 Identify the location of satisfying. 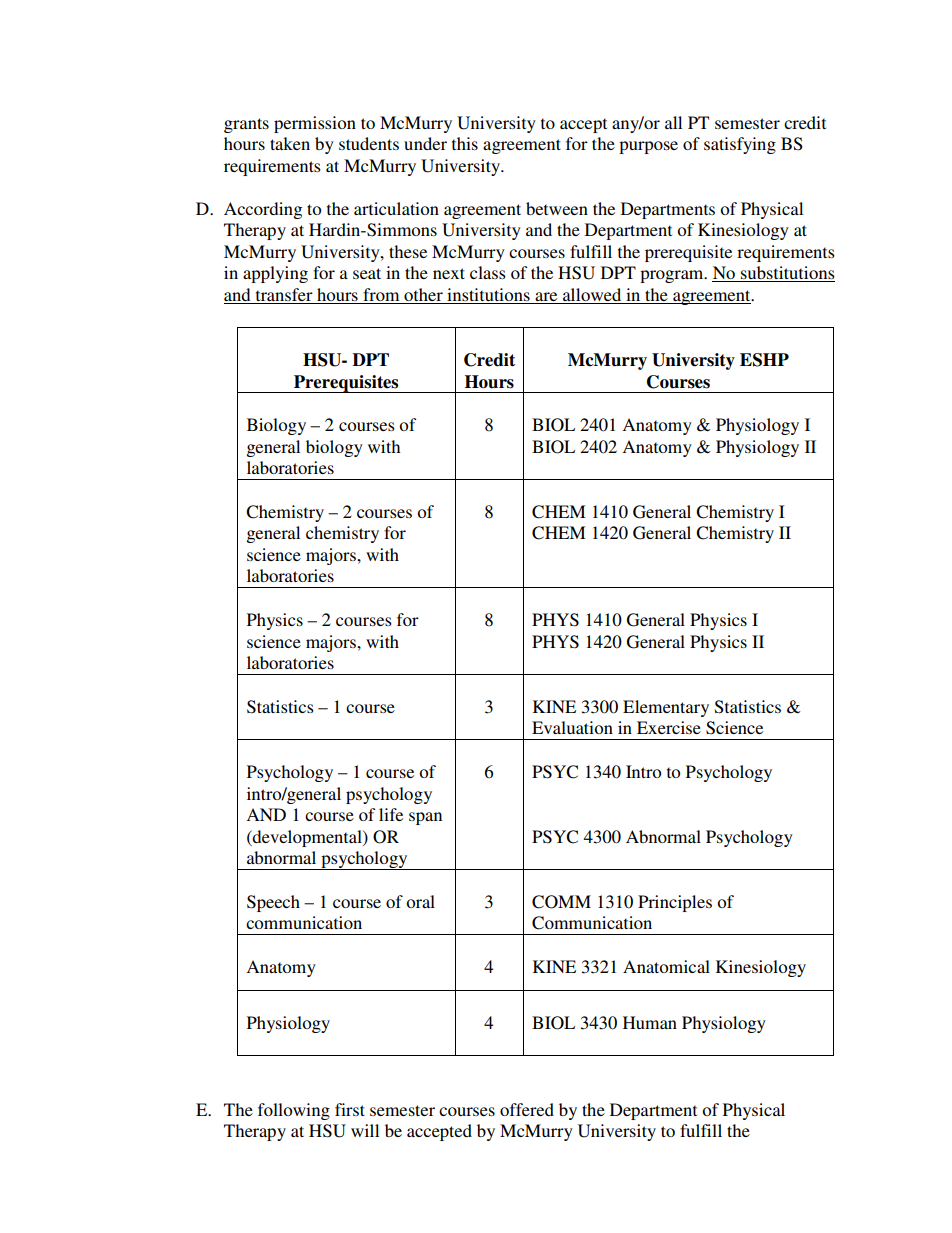
(740, 145).
